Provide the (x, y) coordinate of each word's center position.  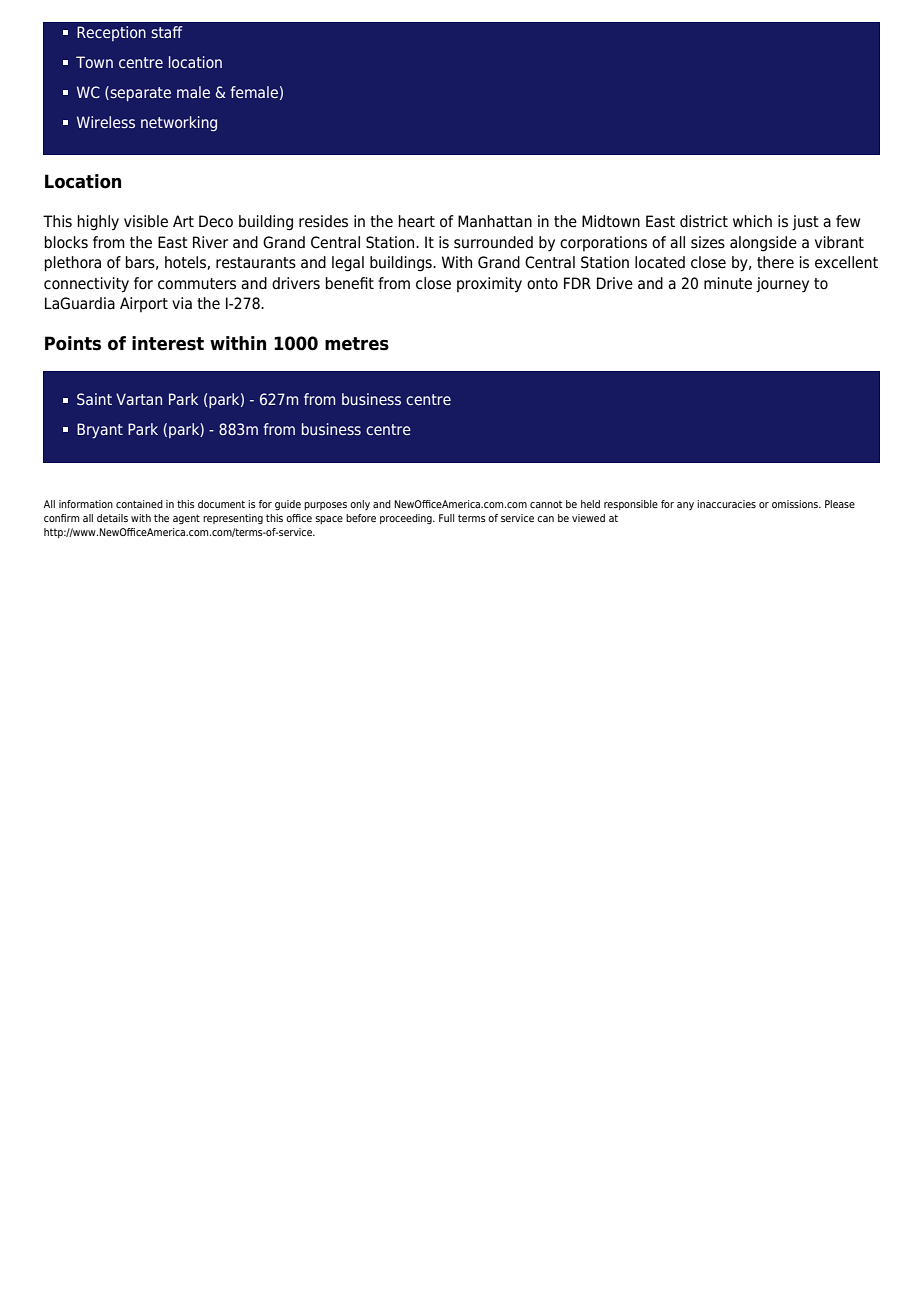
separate (139, 93)
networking (179, 123)
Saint (94, 399)
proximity (489, 285)
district (704, 221)
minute (728, 283)
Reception (111, 33)
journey (782, 285)
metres (357, 344)
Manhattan (495, 221)
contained (139, 504)
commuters (197, 284)
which (752, 221)
